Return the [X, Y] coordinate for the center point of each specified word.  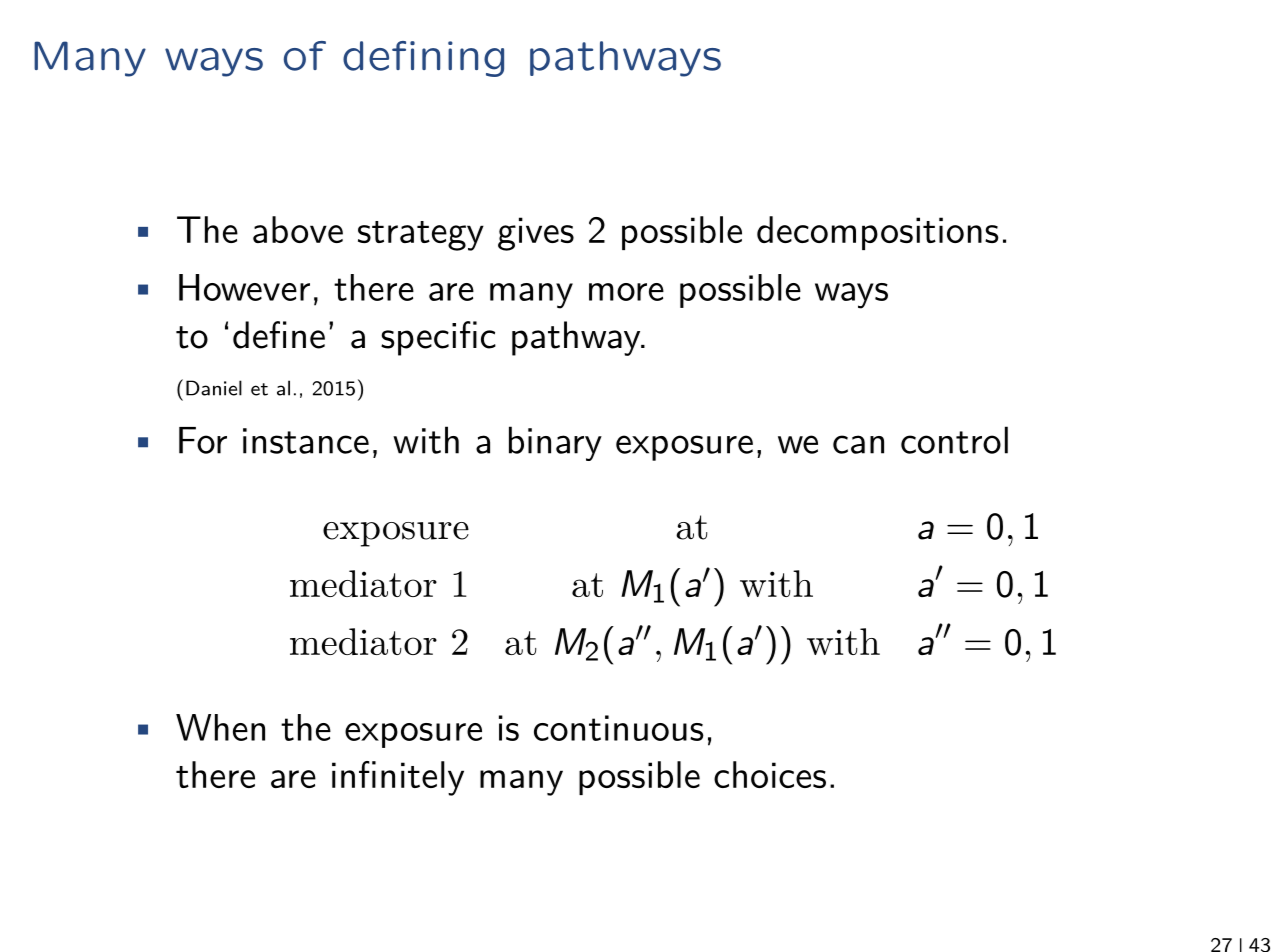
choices [770, 774]
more [626, 292]
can [858, 444]
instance [306, 441]
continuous [619, 728]
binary [555, 443]
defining [423, 59]
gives [536, 234]
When [220, 727]
